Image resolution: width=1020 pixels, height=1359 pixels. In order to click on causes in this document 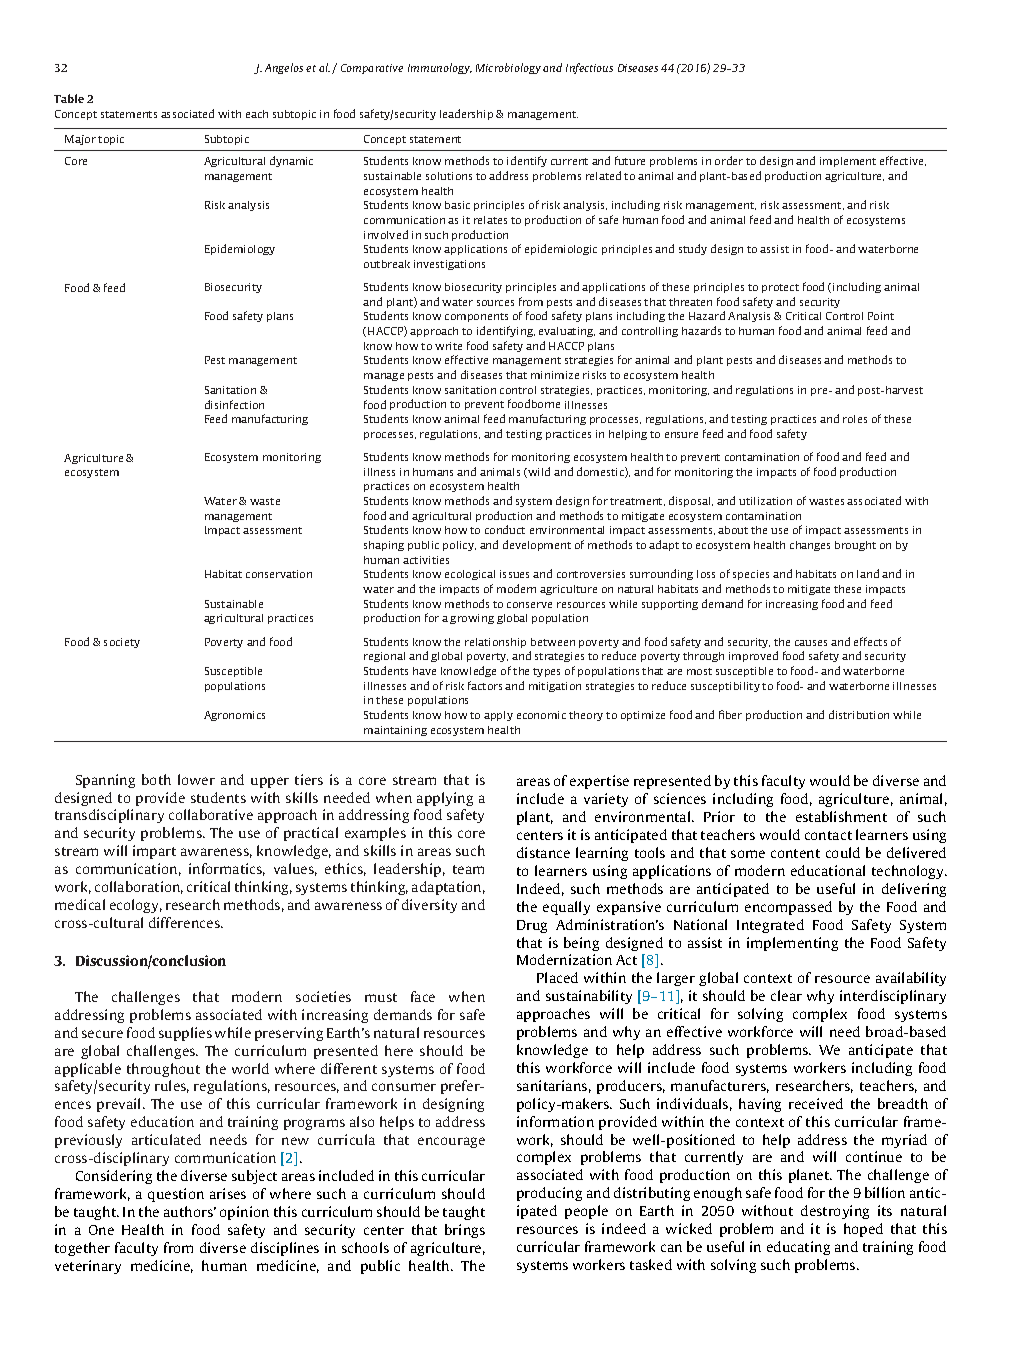, I will do `click(811, 643)`.
